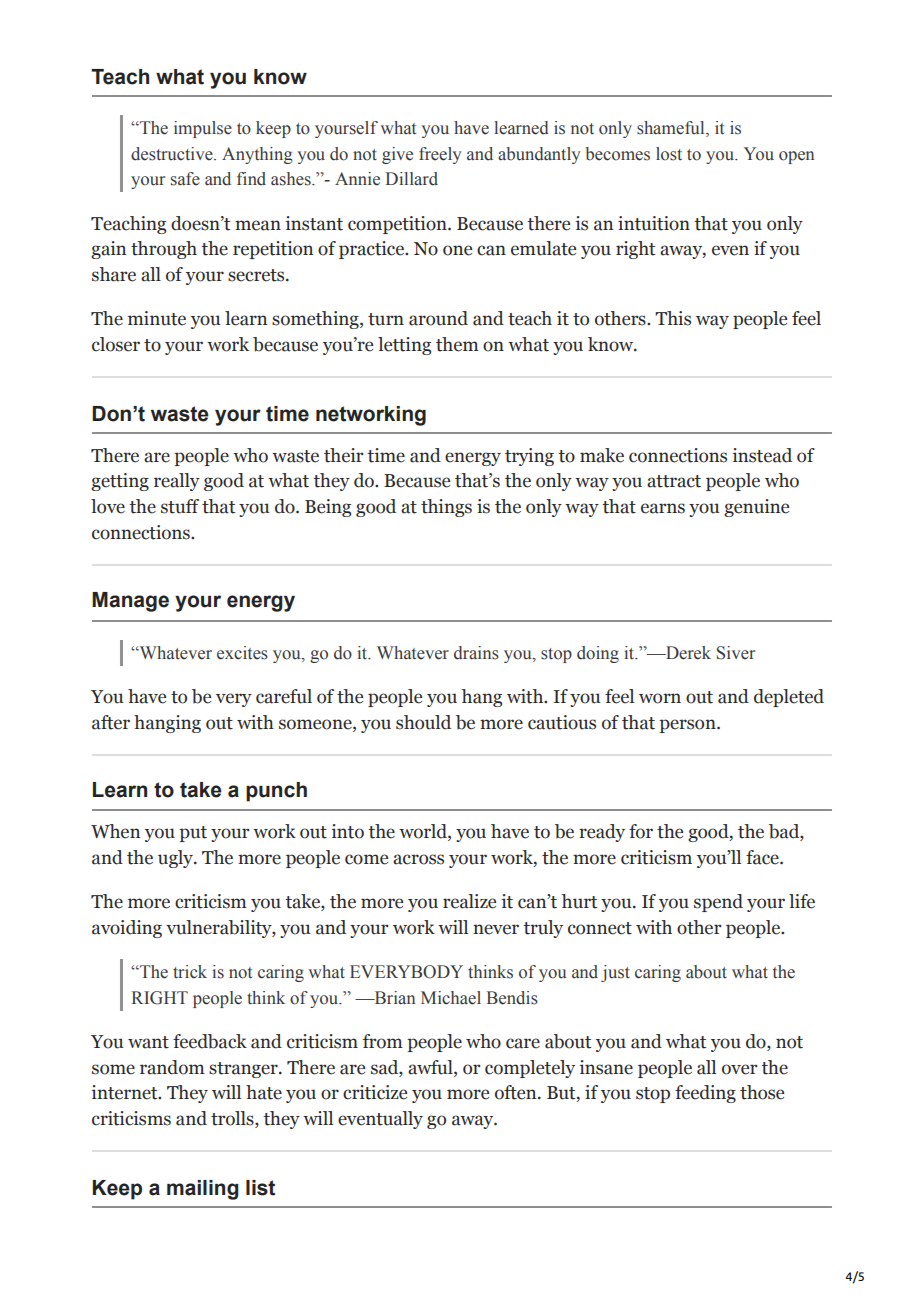 This document has width=924, height=1308. Describe the element at coordinates (763, 857) in the document. I see `face` at that location.
